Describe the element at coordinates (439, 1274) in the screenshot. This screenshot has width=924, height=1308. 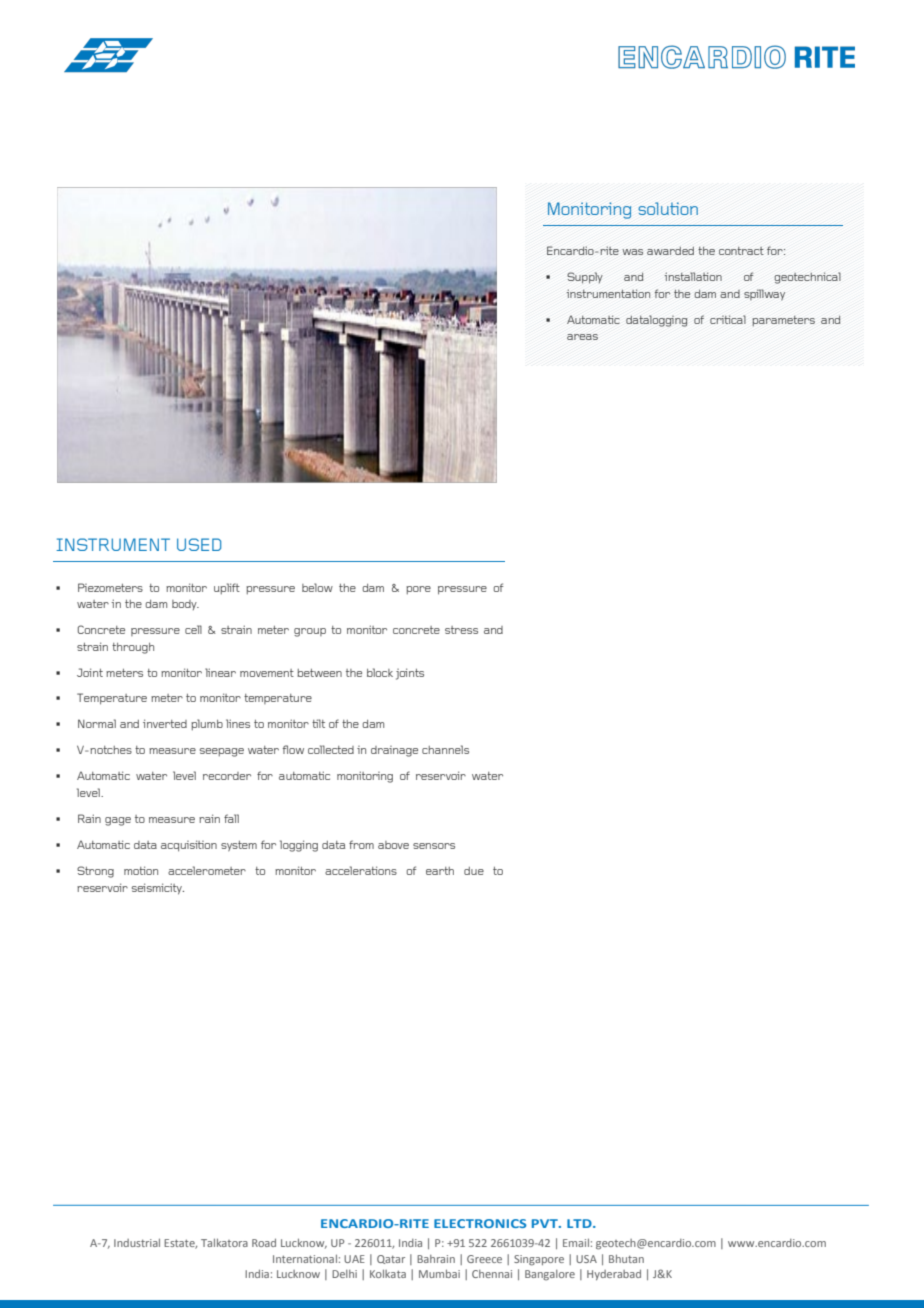
I see `Mumbai` at that location.
